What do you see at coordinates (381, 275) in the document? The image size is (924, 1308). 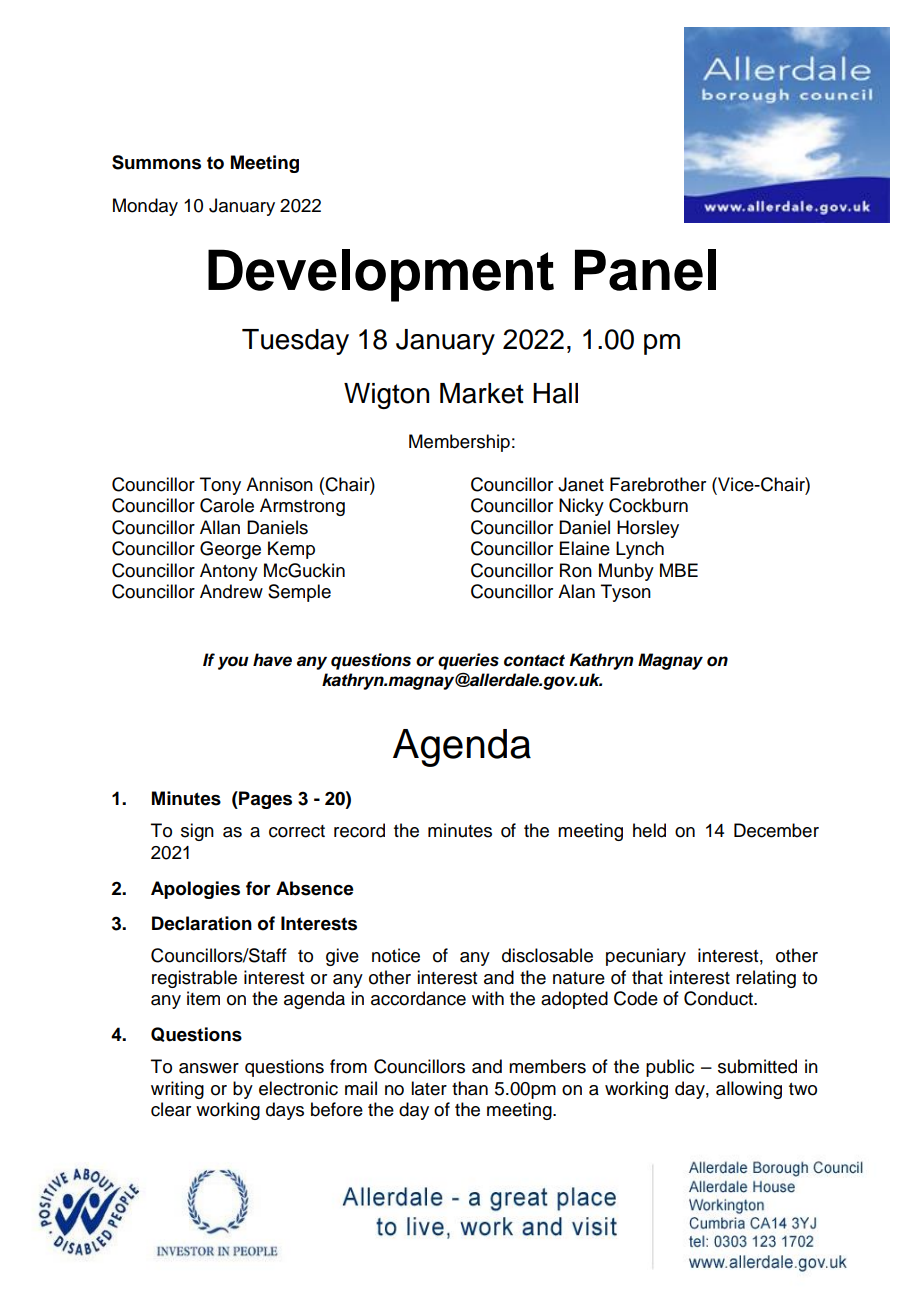 I see `Development` at bounding box center [381, 275].
